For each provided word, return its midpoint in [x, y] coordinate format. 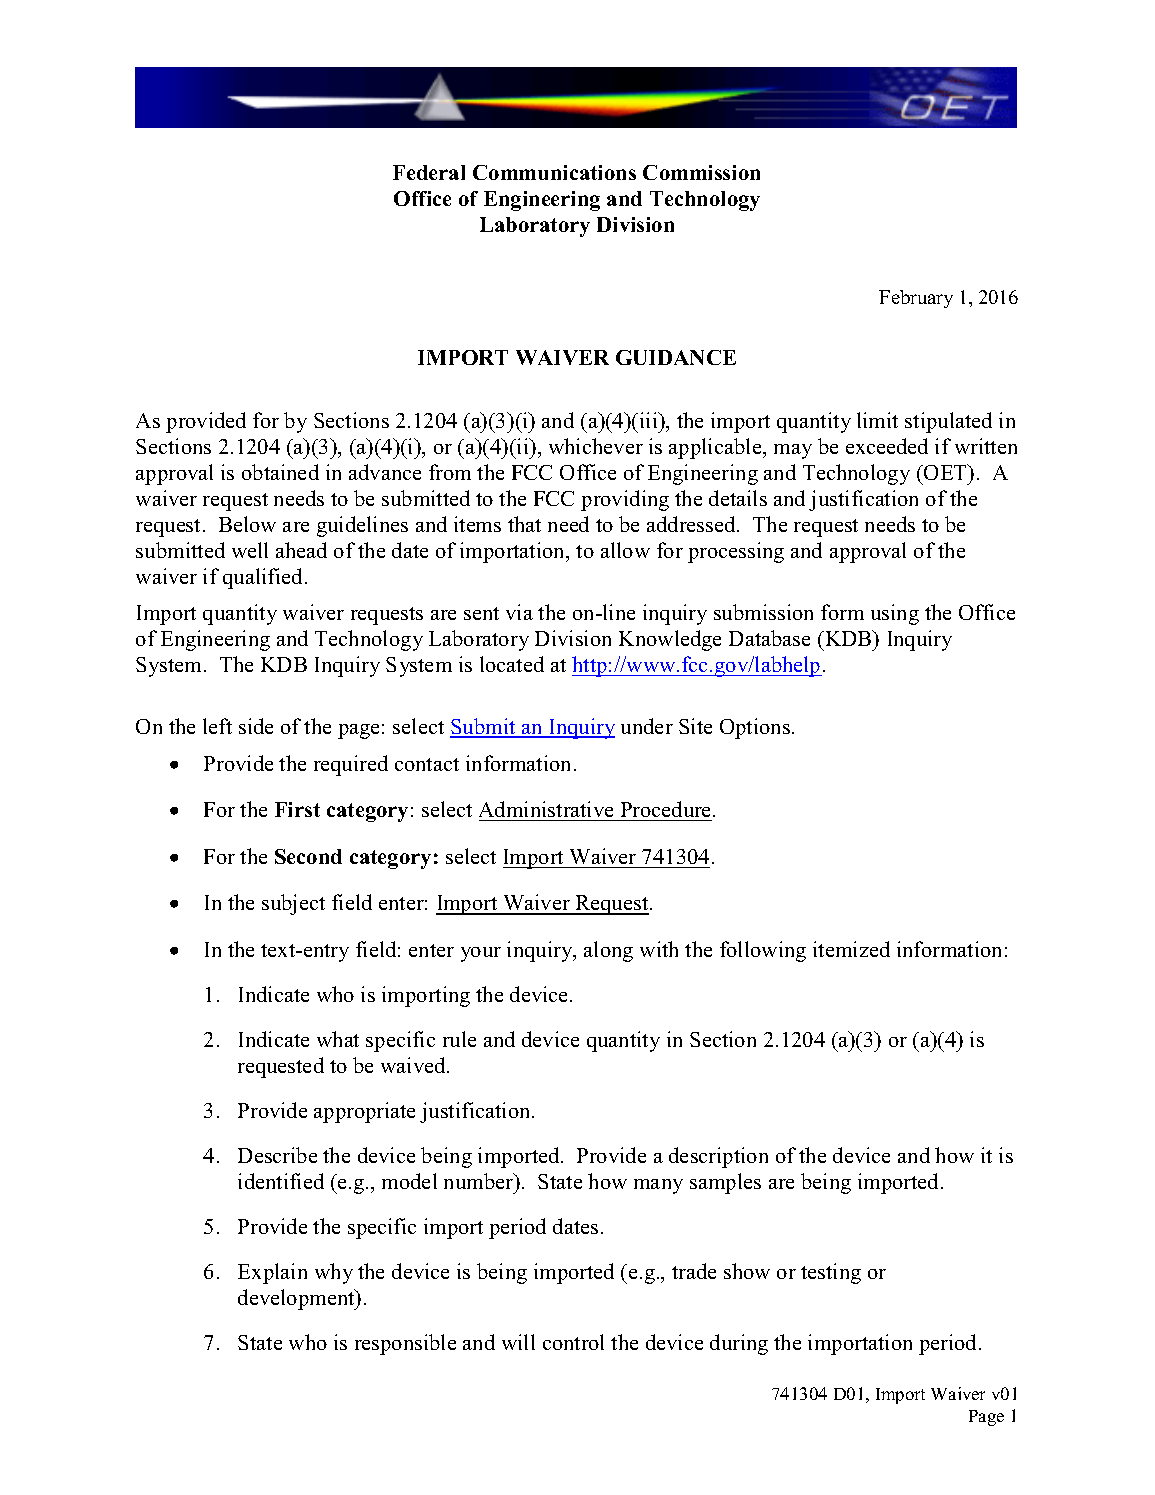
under [647, 726]
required [351, 765]
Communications [554, 172]
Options [756, 728]
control [573, 1342]
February [916, 299]
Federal [429, 172]
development [297, 1299]
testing [831, 1273]
